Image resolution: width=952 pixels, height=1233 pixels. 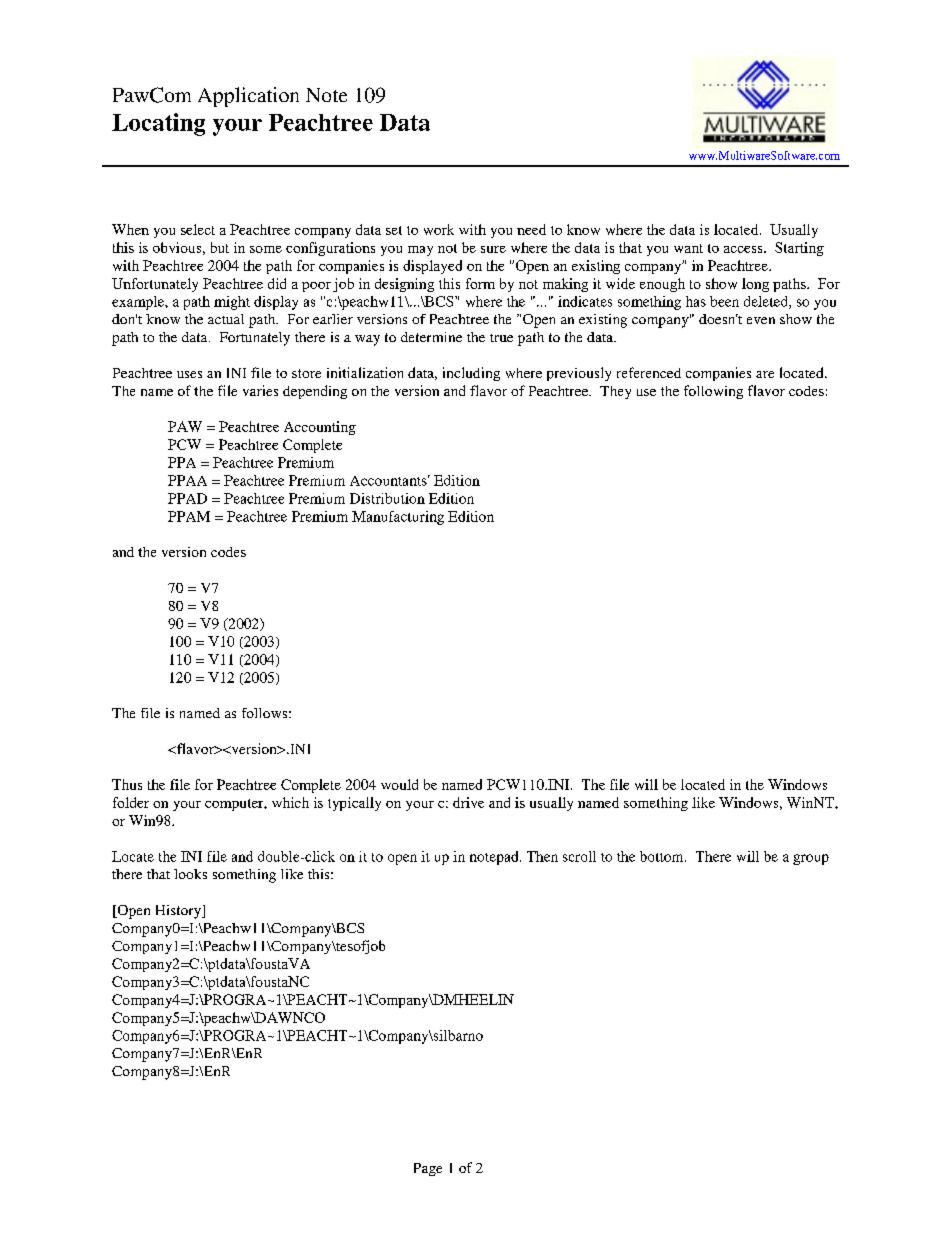 What do you see at coordinates (663, 856) in the screenshot?
I see `bottom` at bounding box center [663, 856].
